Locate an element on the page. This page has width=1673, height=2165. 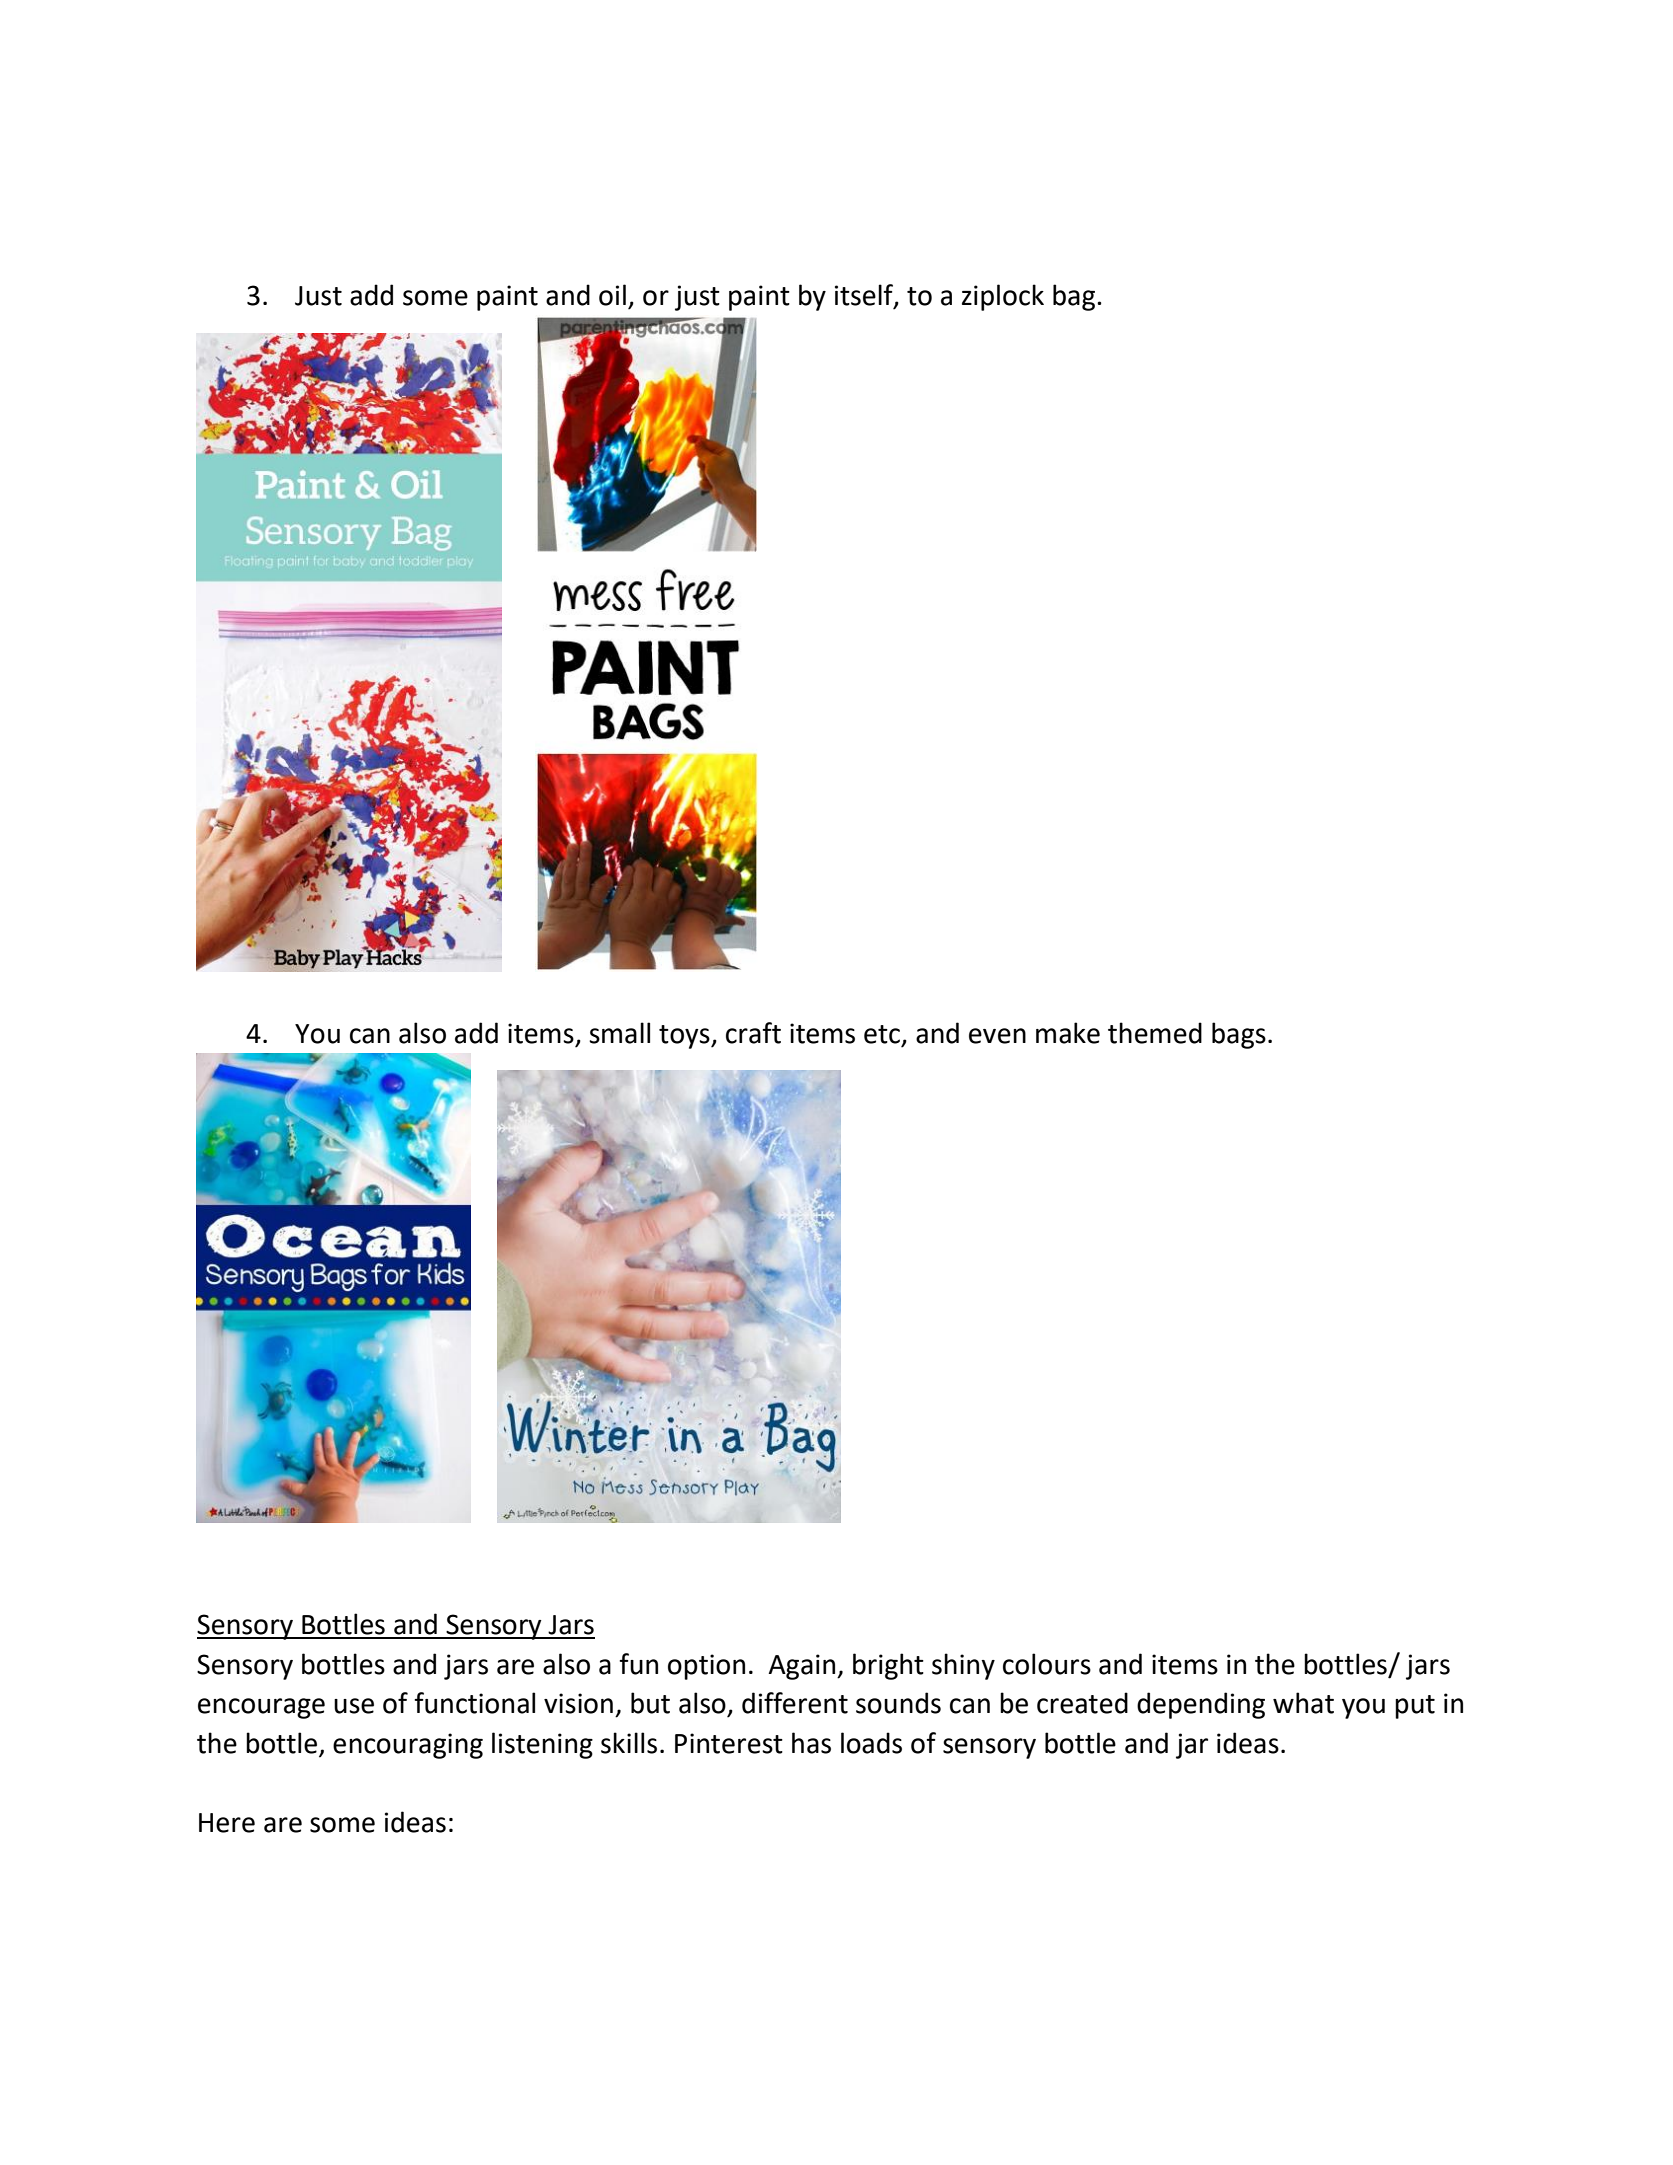
make is located at coordinates (1068, 1033).
